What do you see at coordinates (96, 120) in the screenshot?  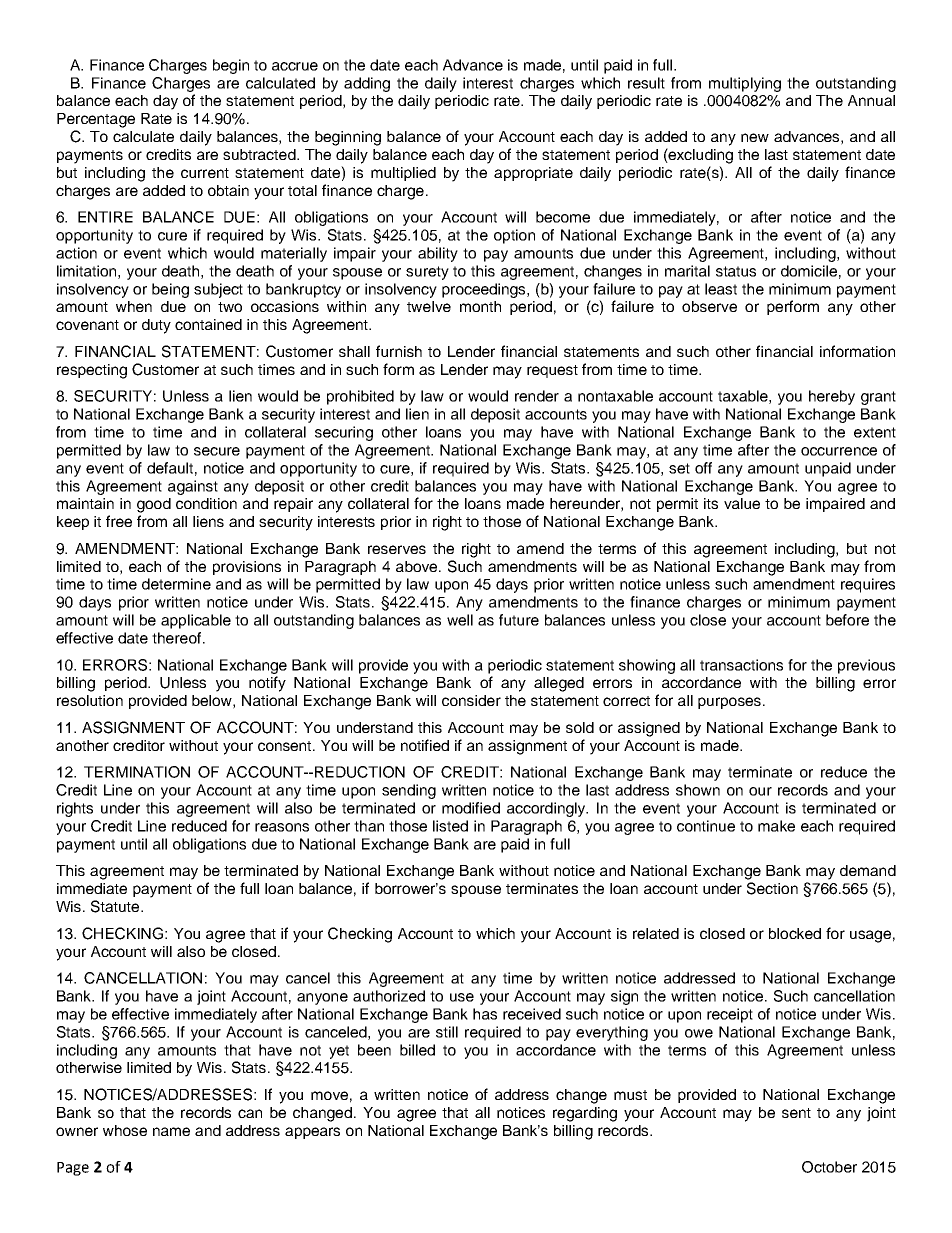 I see `Percentage` at bounding box center [96, 120].
